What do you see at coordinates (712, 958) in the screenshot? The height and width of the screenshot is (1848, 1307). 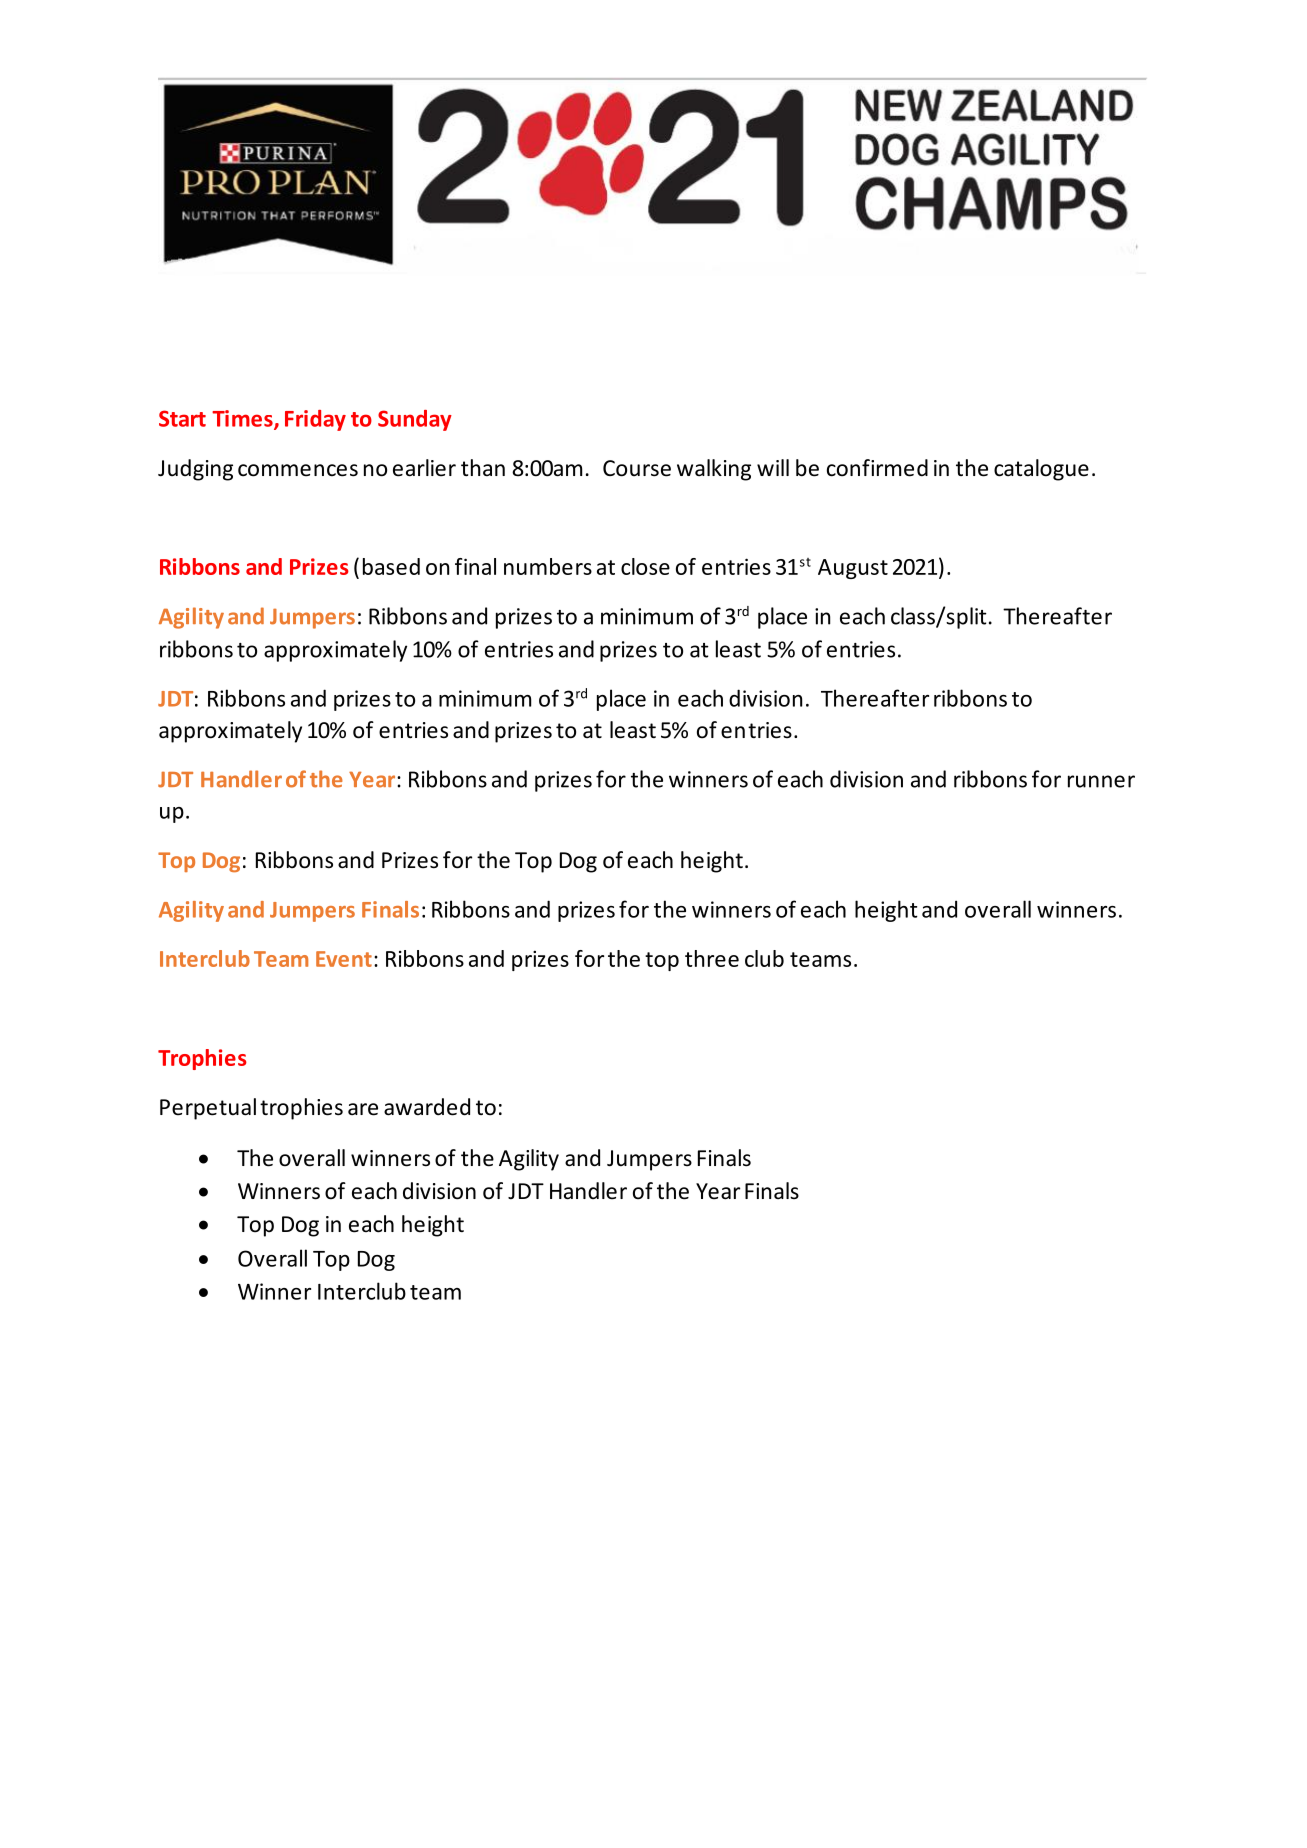 I see `three` at bounding box center [712, 958].
